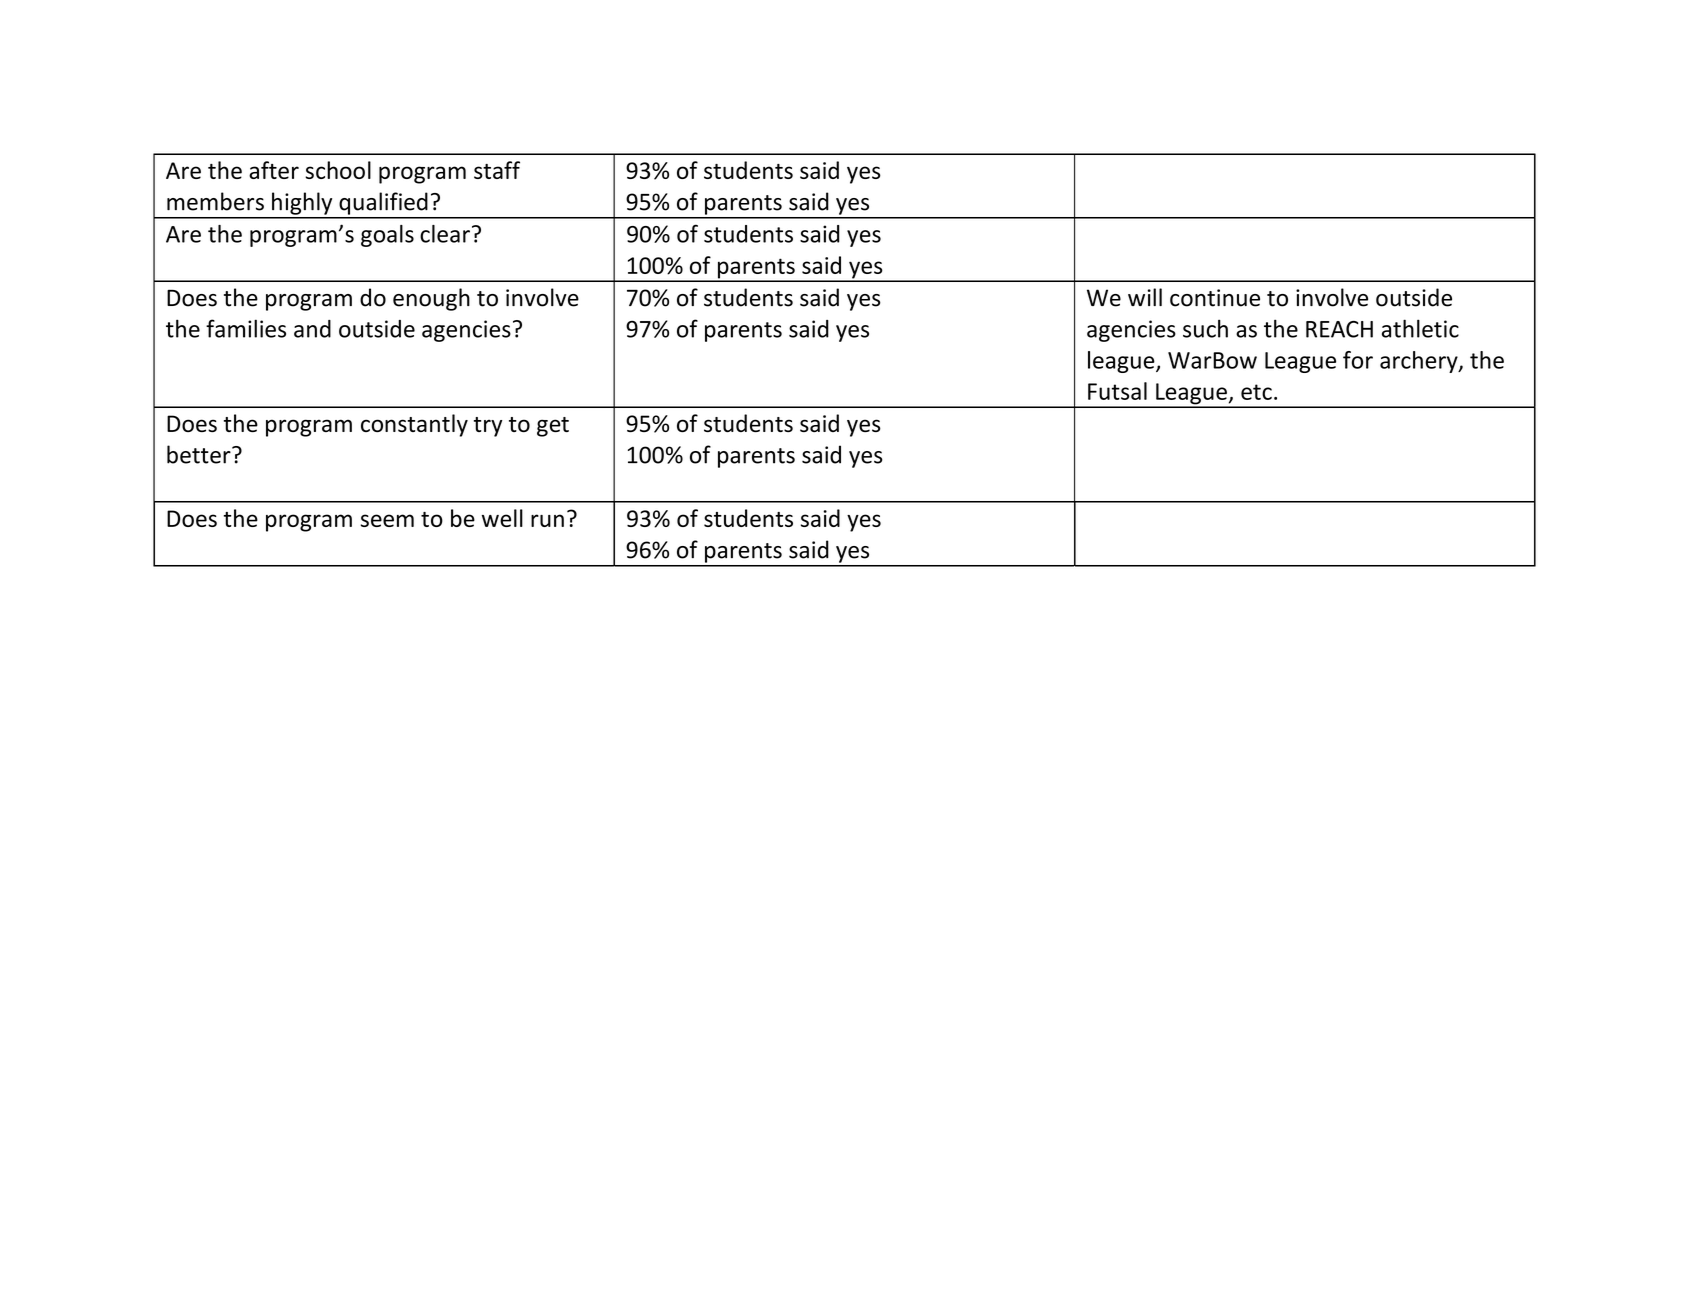  Describe the element at coordinates (497, 170) in the screenshot. I see `staff` at that location.
